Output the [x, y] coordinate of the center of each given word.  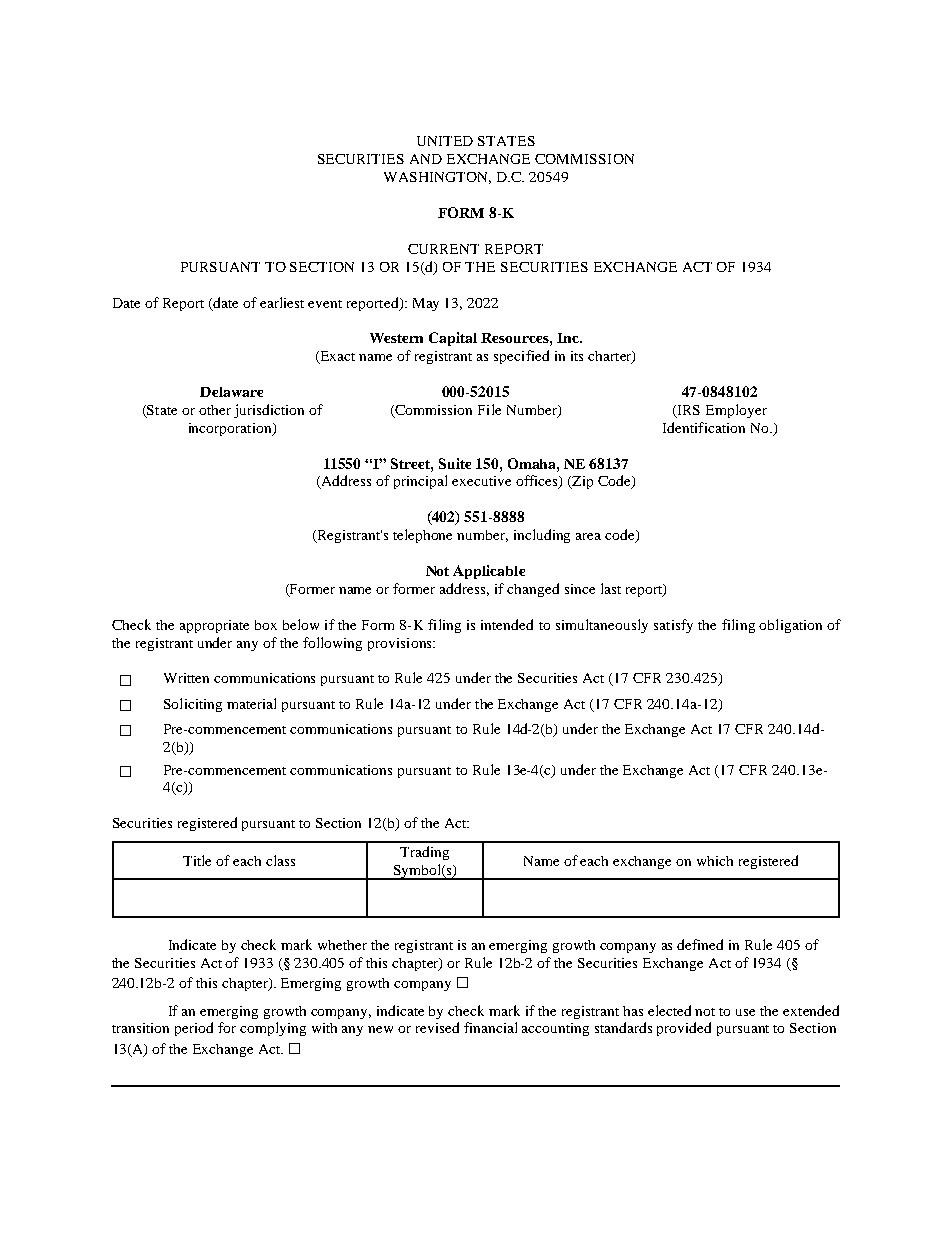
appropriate [214, 626]
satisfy [673, 626]
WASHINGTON [437, 178]
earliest [282, 302]
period [194, 1029]
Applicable [489, 572]
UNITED [445, 141]
